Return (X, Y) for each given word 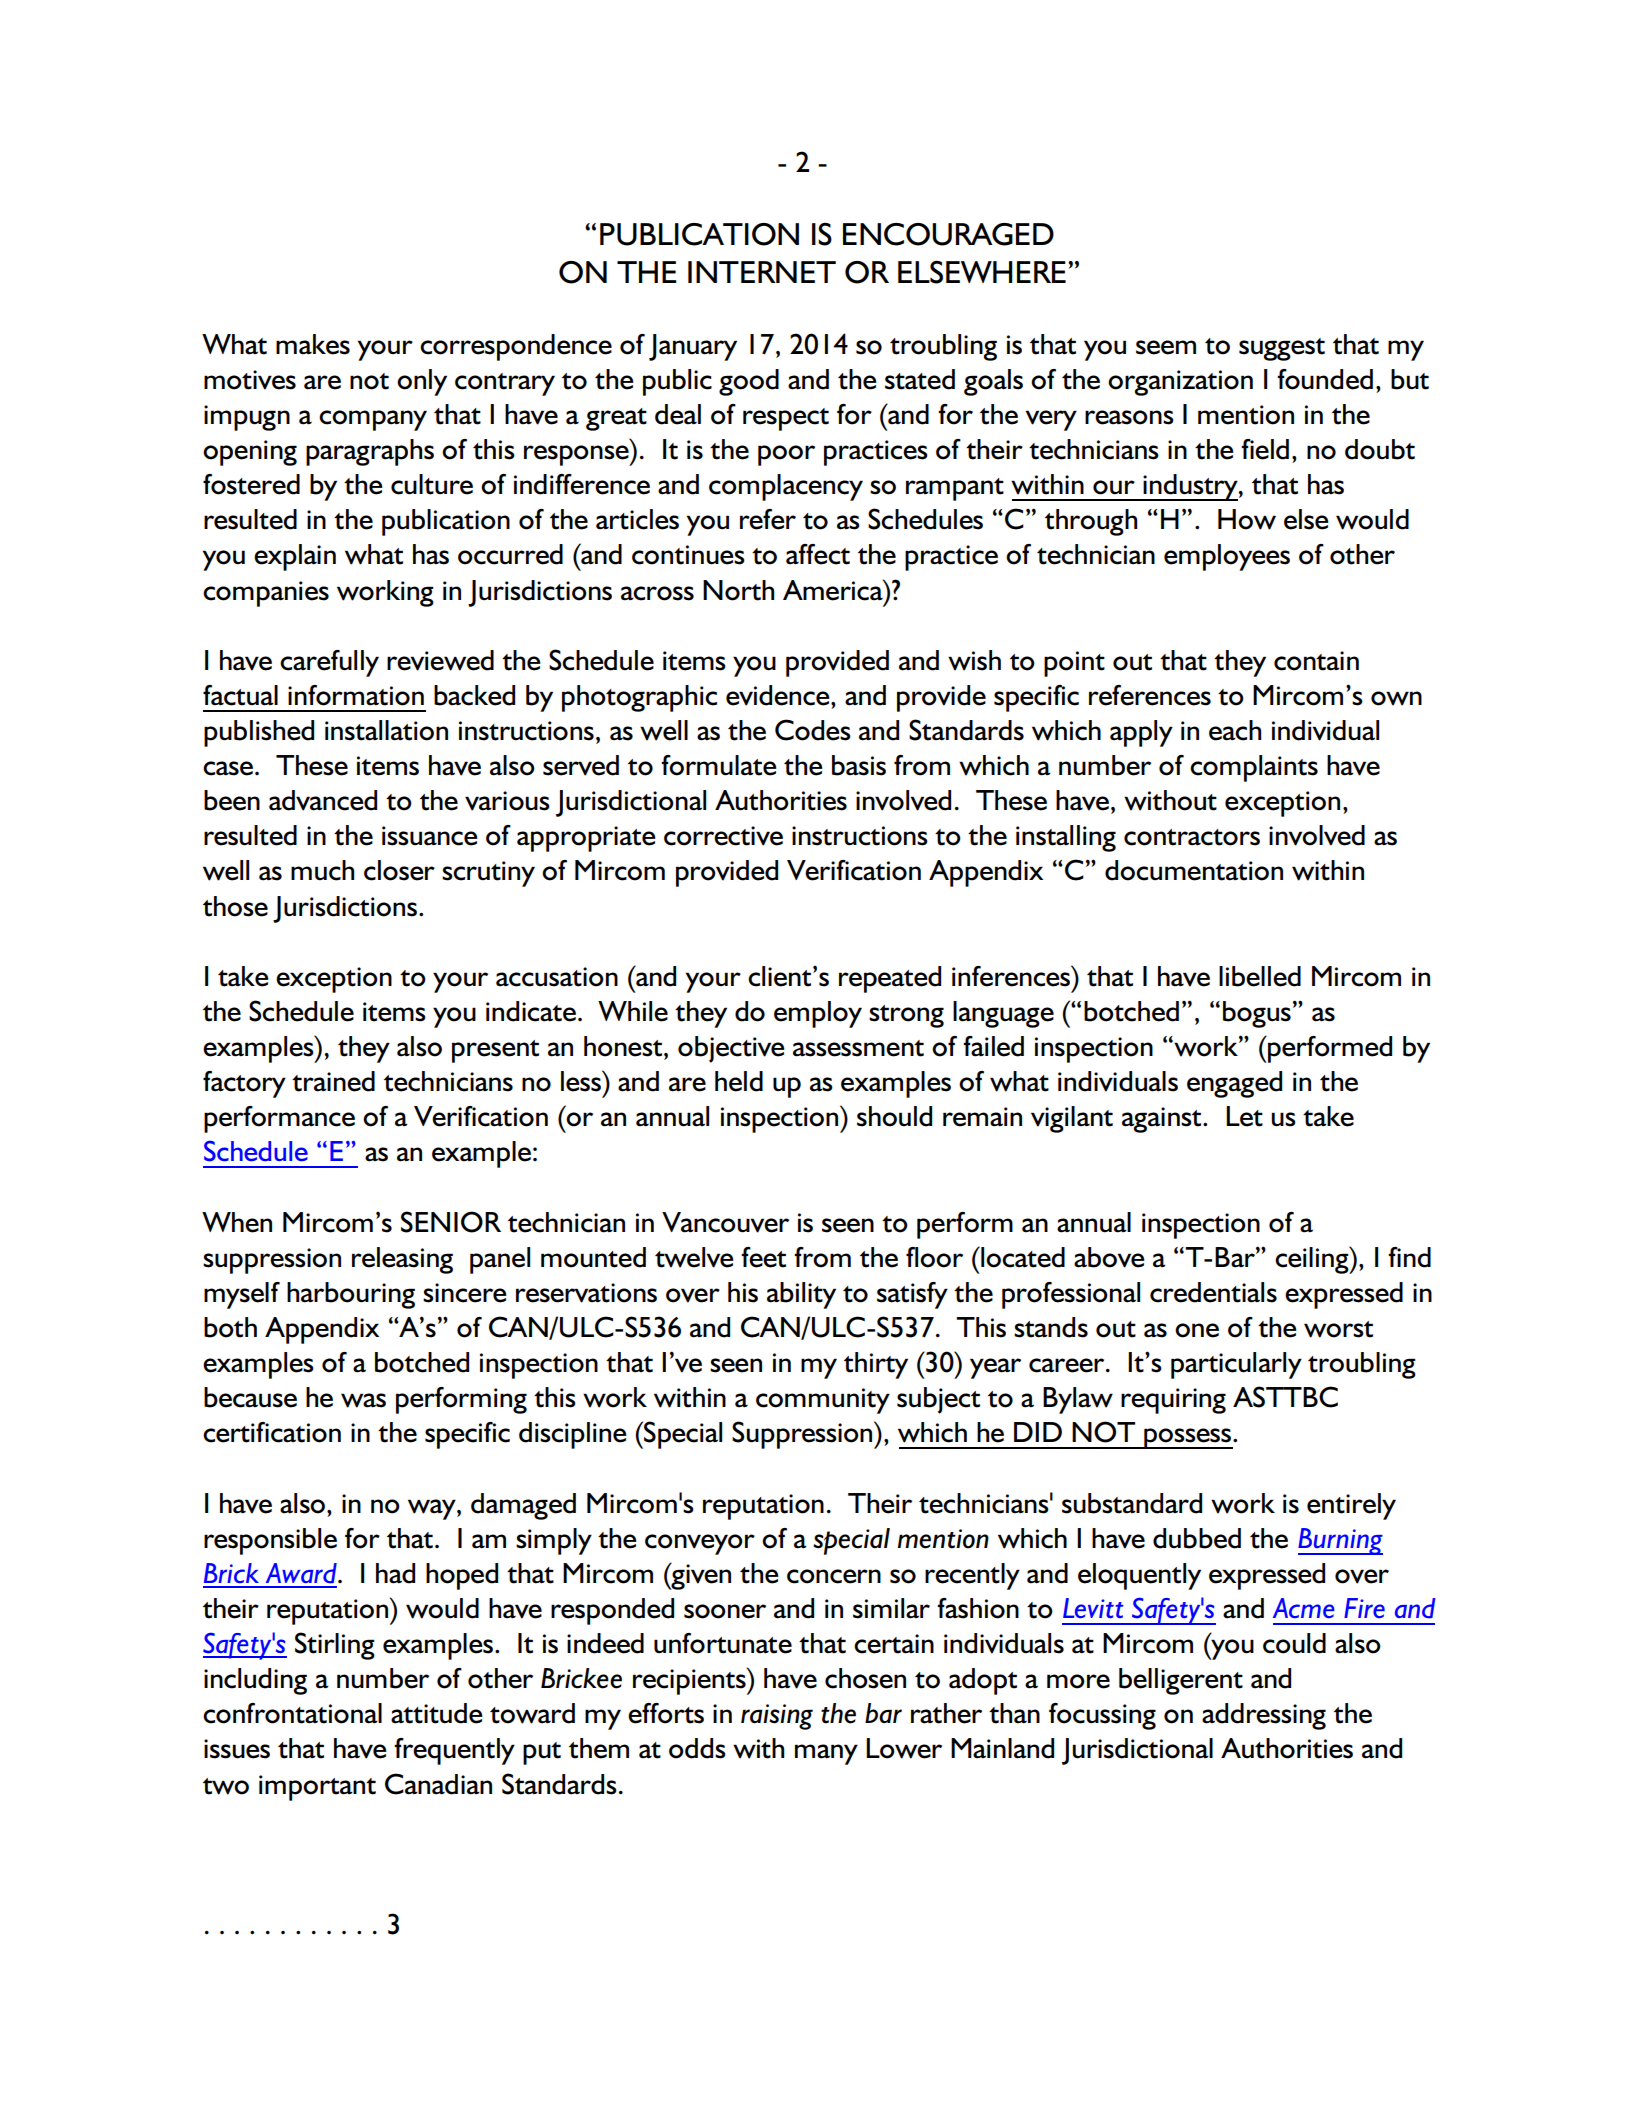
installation (386, 730)
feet (763, 1257)
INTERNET (762, 272)
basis (859, 765)
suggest (1282, 349)
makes (313, 344)
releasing (402, 1260)
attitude (437, 1713)
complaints (1254, 768)
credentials (1213, 1292)
